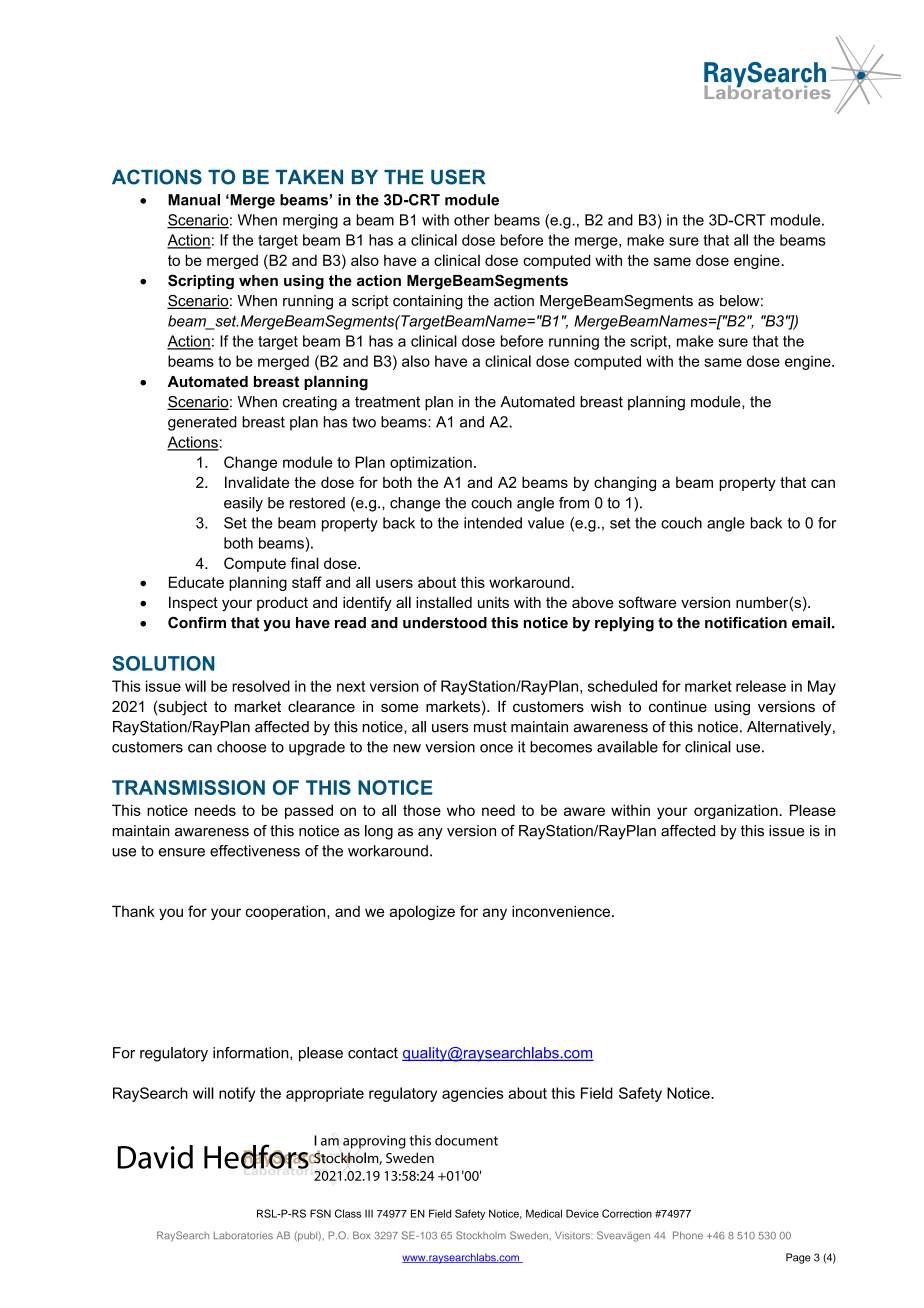 This screenshot has height=1308, width=924. Describe the element at coordinates (490, 727) in the screenshot. I see `must` at that location.
